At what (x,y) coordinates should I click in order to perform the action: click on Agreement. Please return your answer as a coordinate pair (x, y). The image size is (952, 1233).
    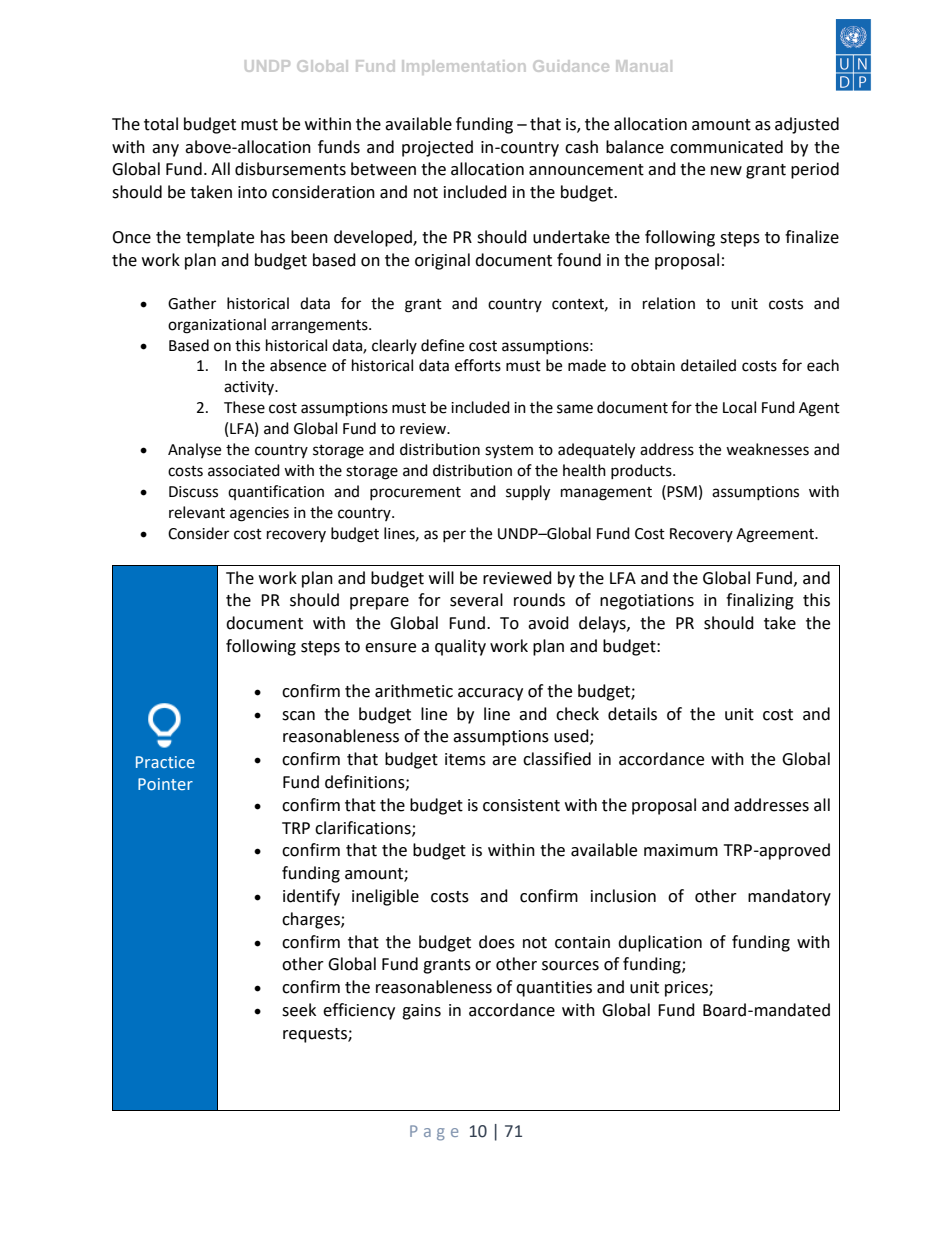
    Looking at the image, I should click on (776, 535).
